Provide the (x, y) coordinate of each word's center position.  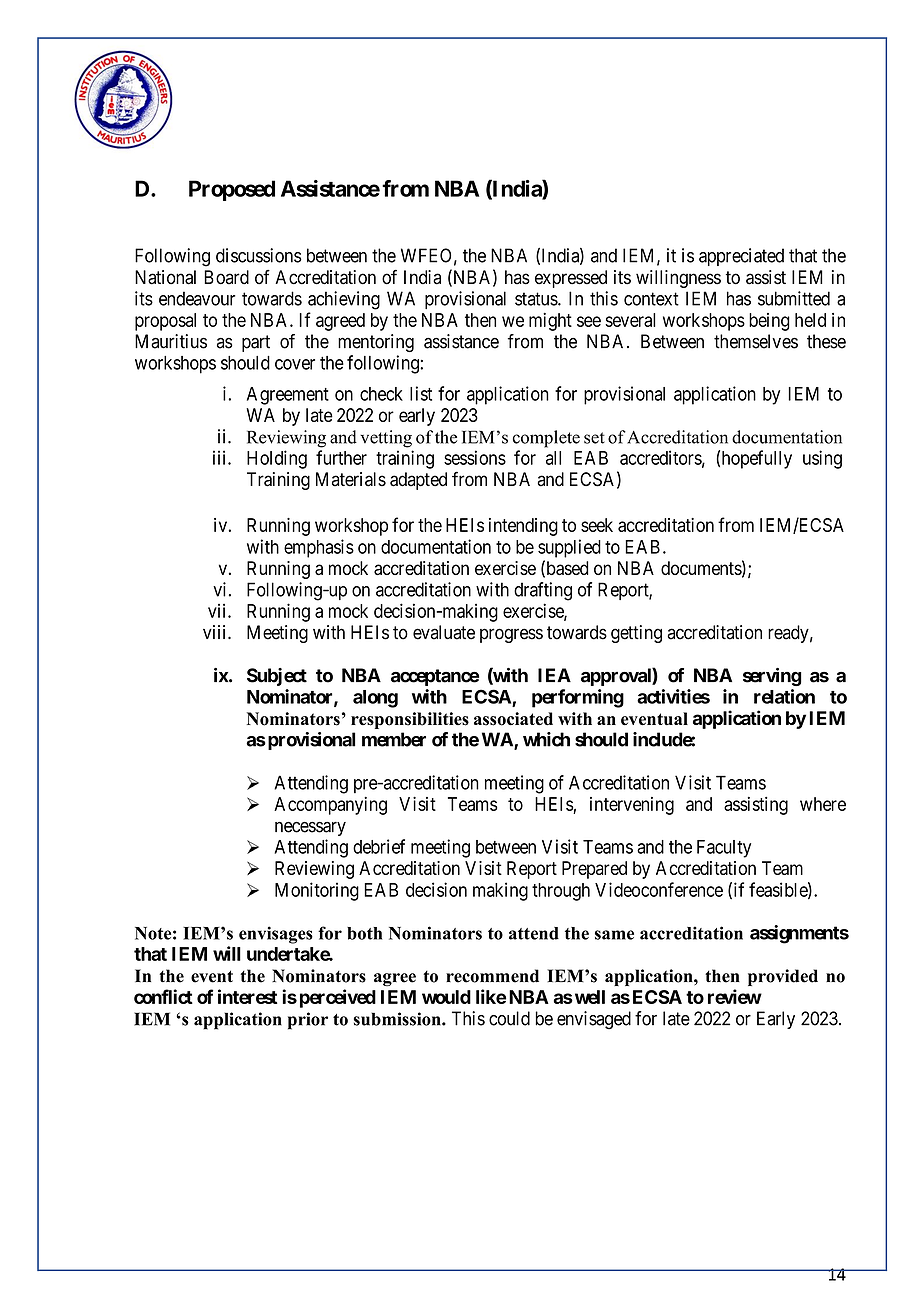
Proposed (232, 190)
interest (247, 996)
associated (513, 719)
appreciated (741, 257)
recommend (492, 976)
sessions (475, 457)
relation (784, 696)
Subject (277, 677)
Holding (277, 459)
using (822, 459)
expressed (571, 279)
